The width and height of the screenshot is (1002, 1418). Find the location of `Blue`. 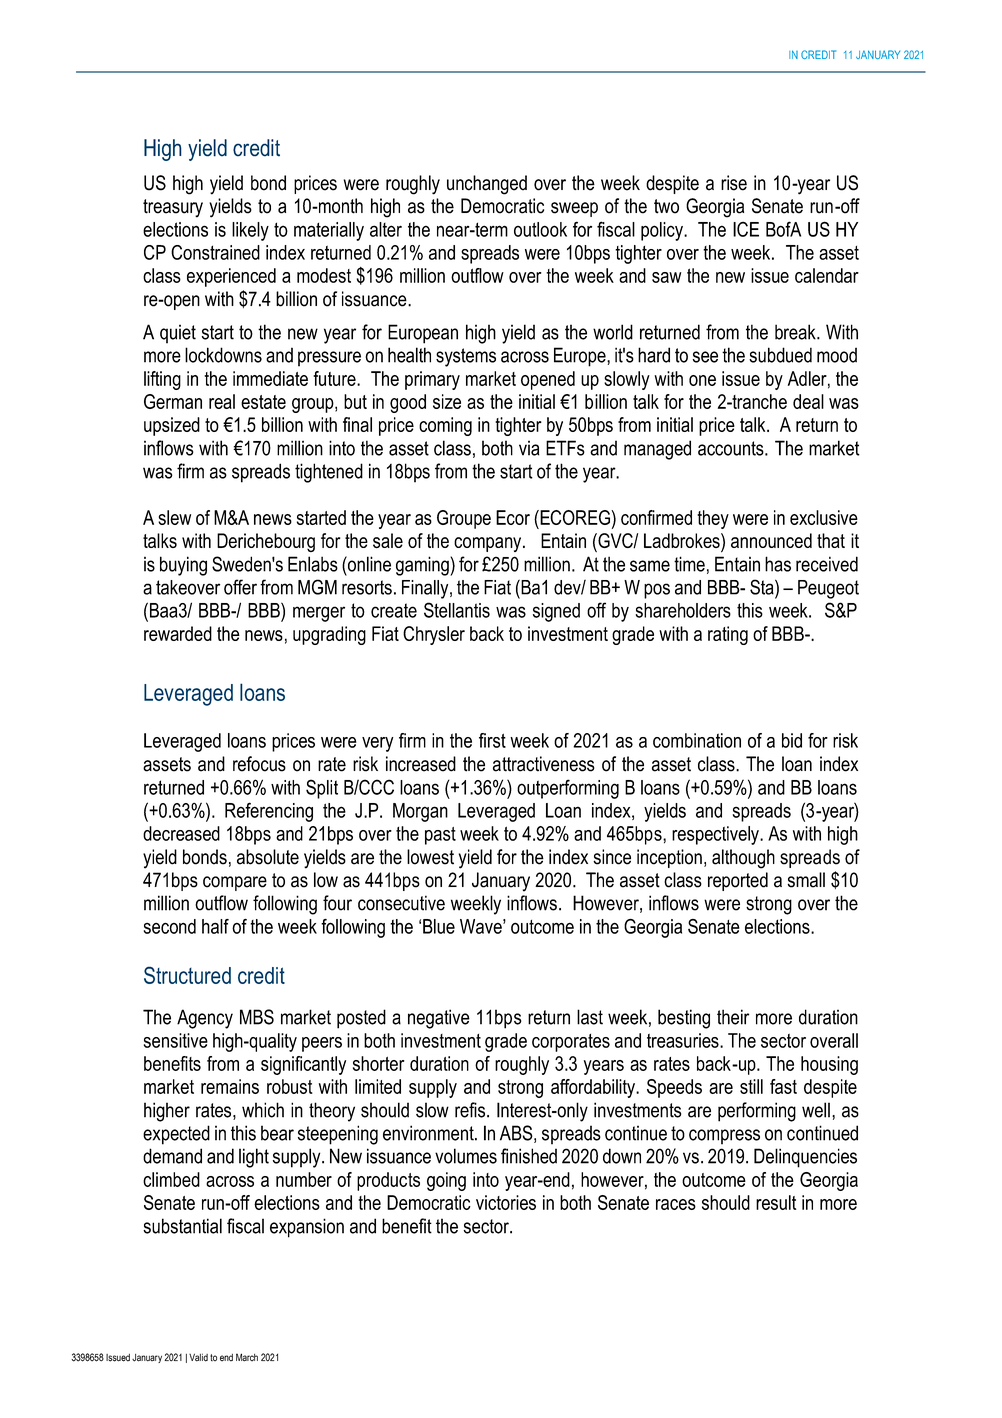

Blue is located at coordinates (439, 926).
